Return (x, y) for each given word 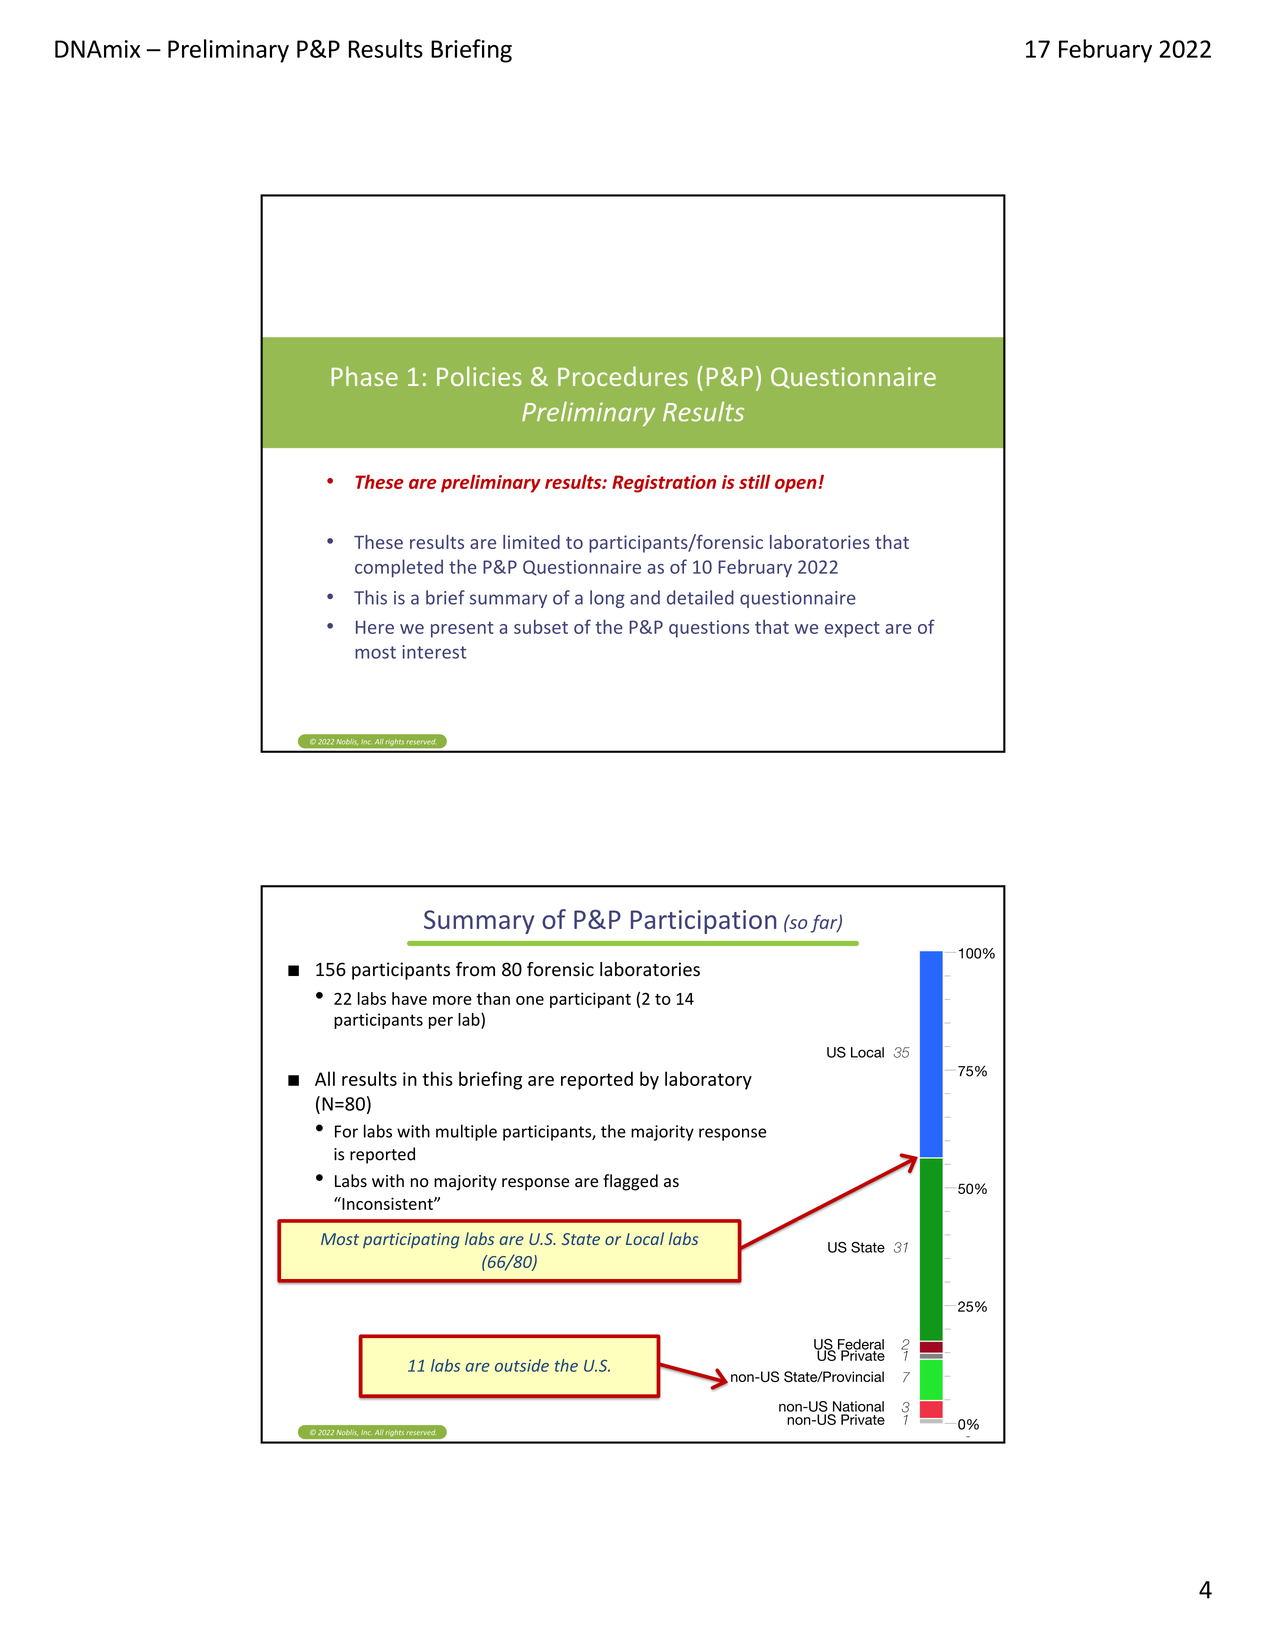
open (797, 486)
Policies (479, 376)
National (858, 1406)
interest (434, 652)
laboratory (708, 1080)
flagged (630, 1182)
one (530, 1000)
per (441, 1022)
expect (852, 629)
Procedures (623, 376)
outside (522, 1365)
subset (541, 626)
